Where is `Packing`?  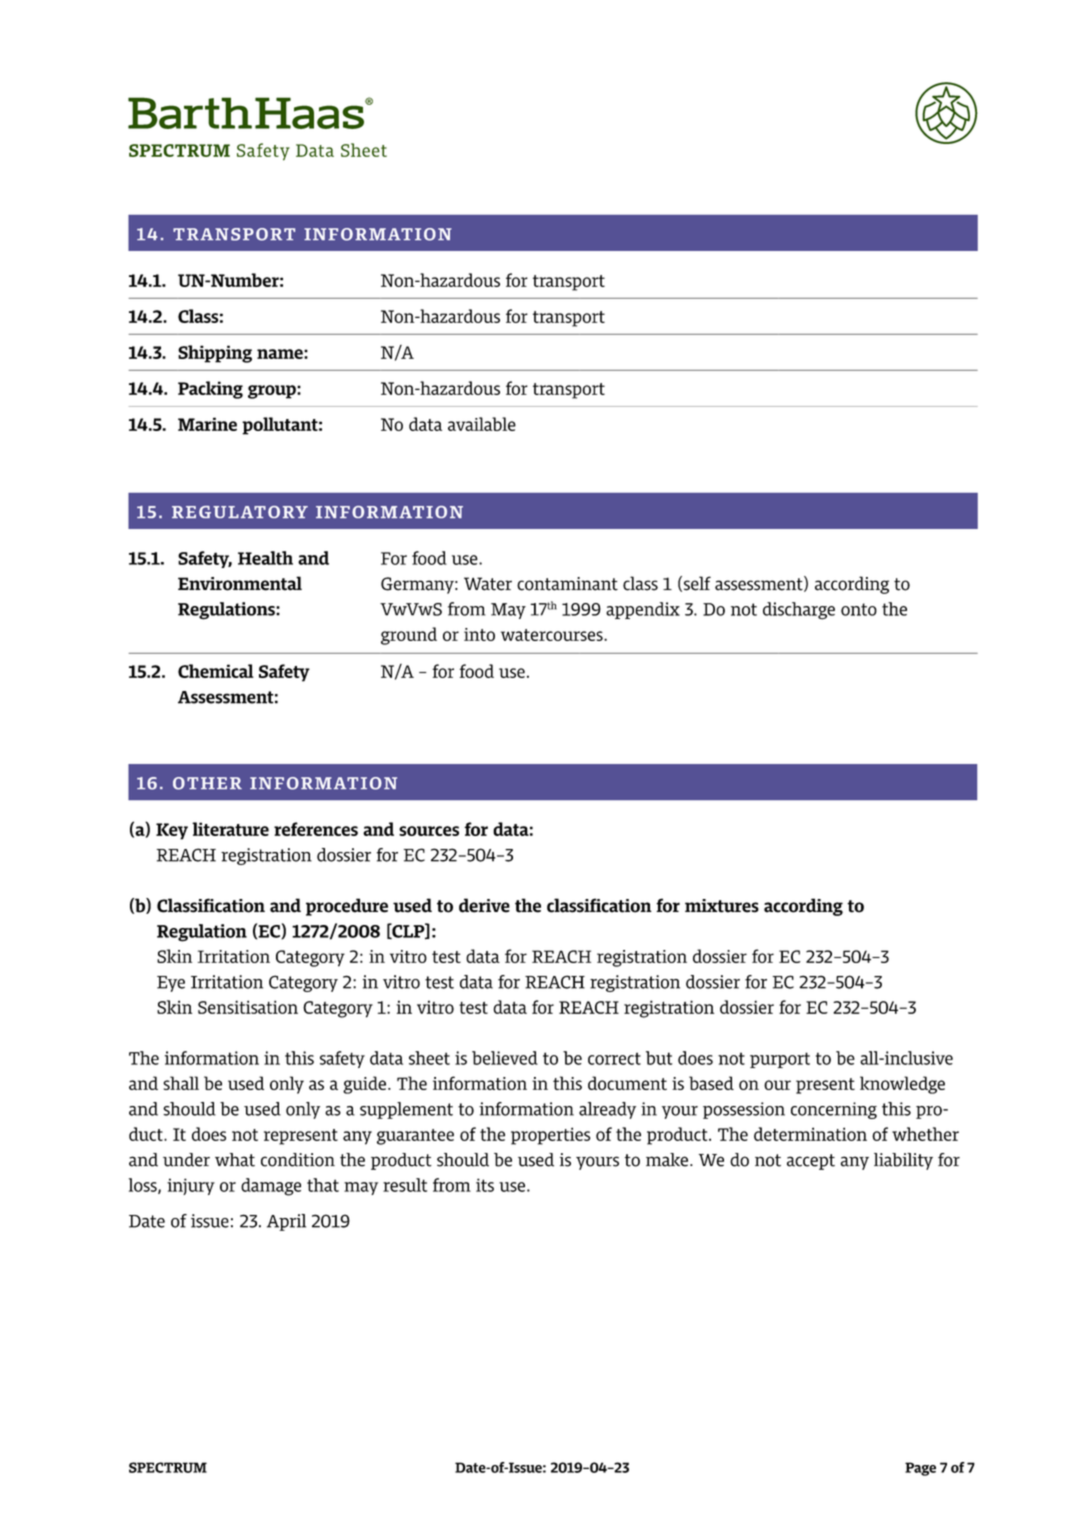 Packing is located at coordinates (210, 390).
